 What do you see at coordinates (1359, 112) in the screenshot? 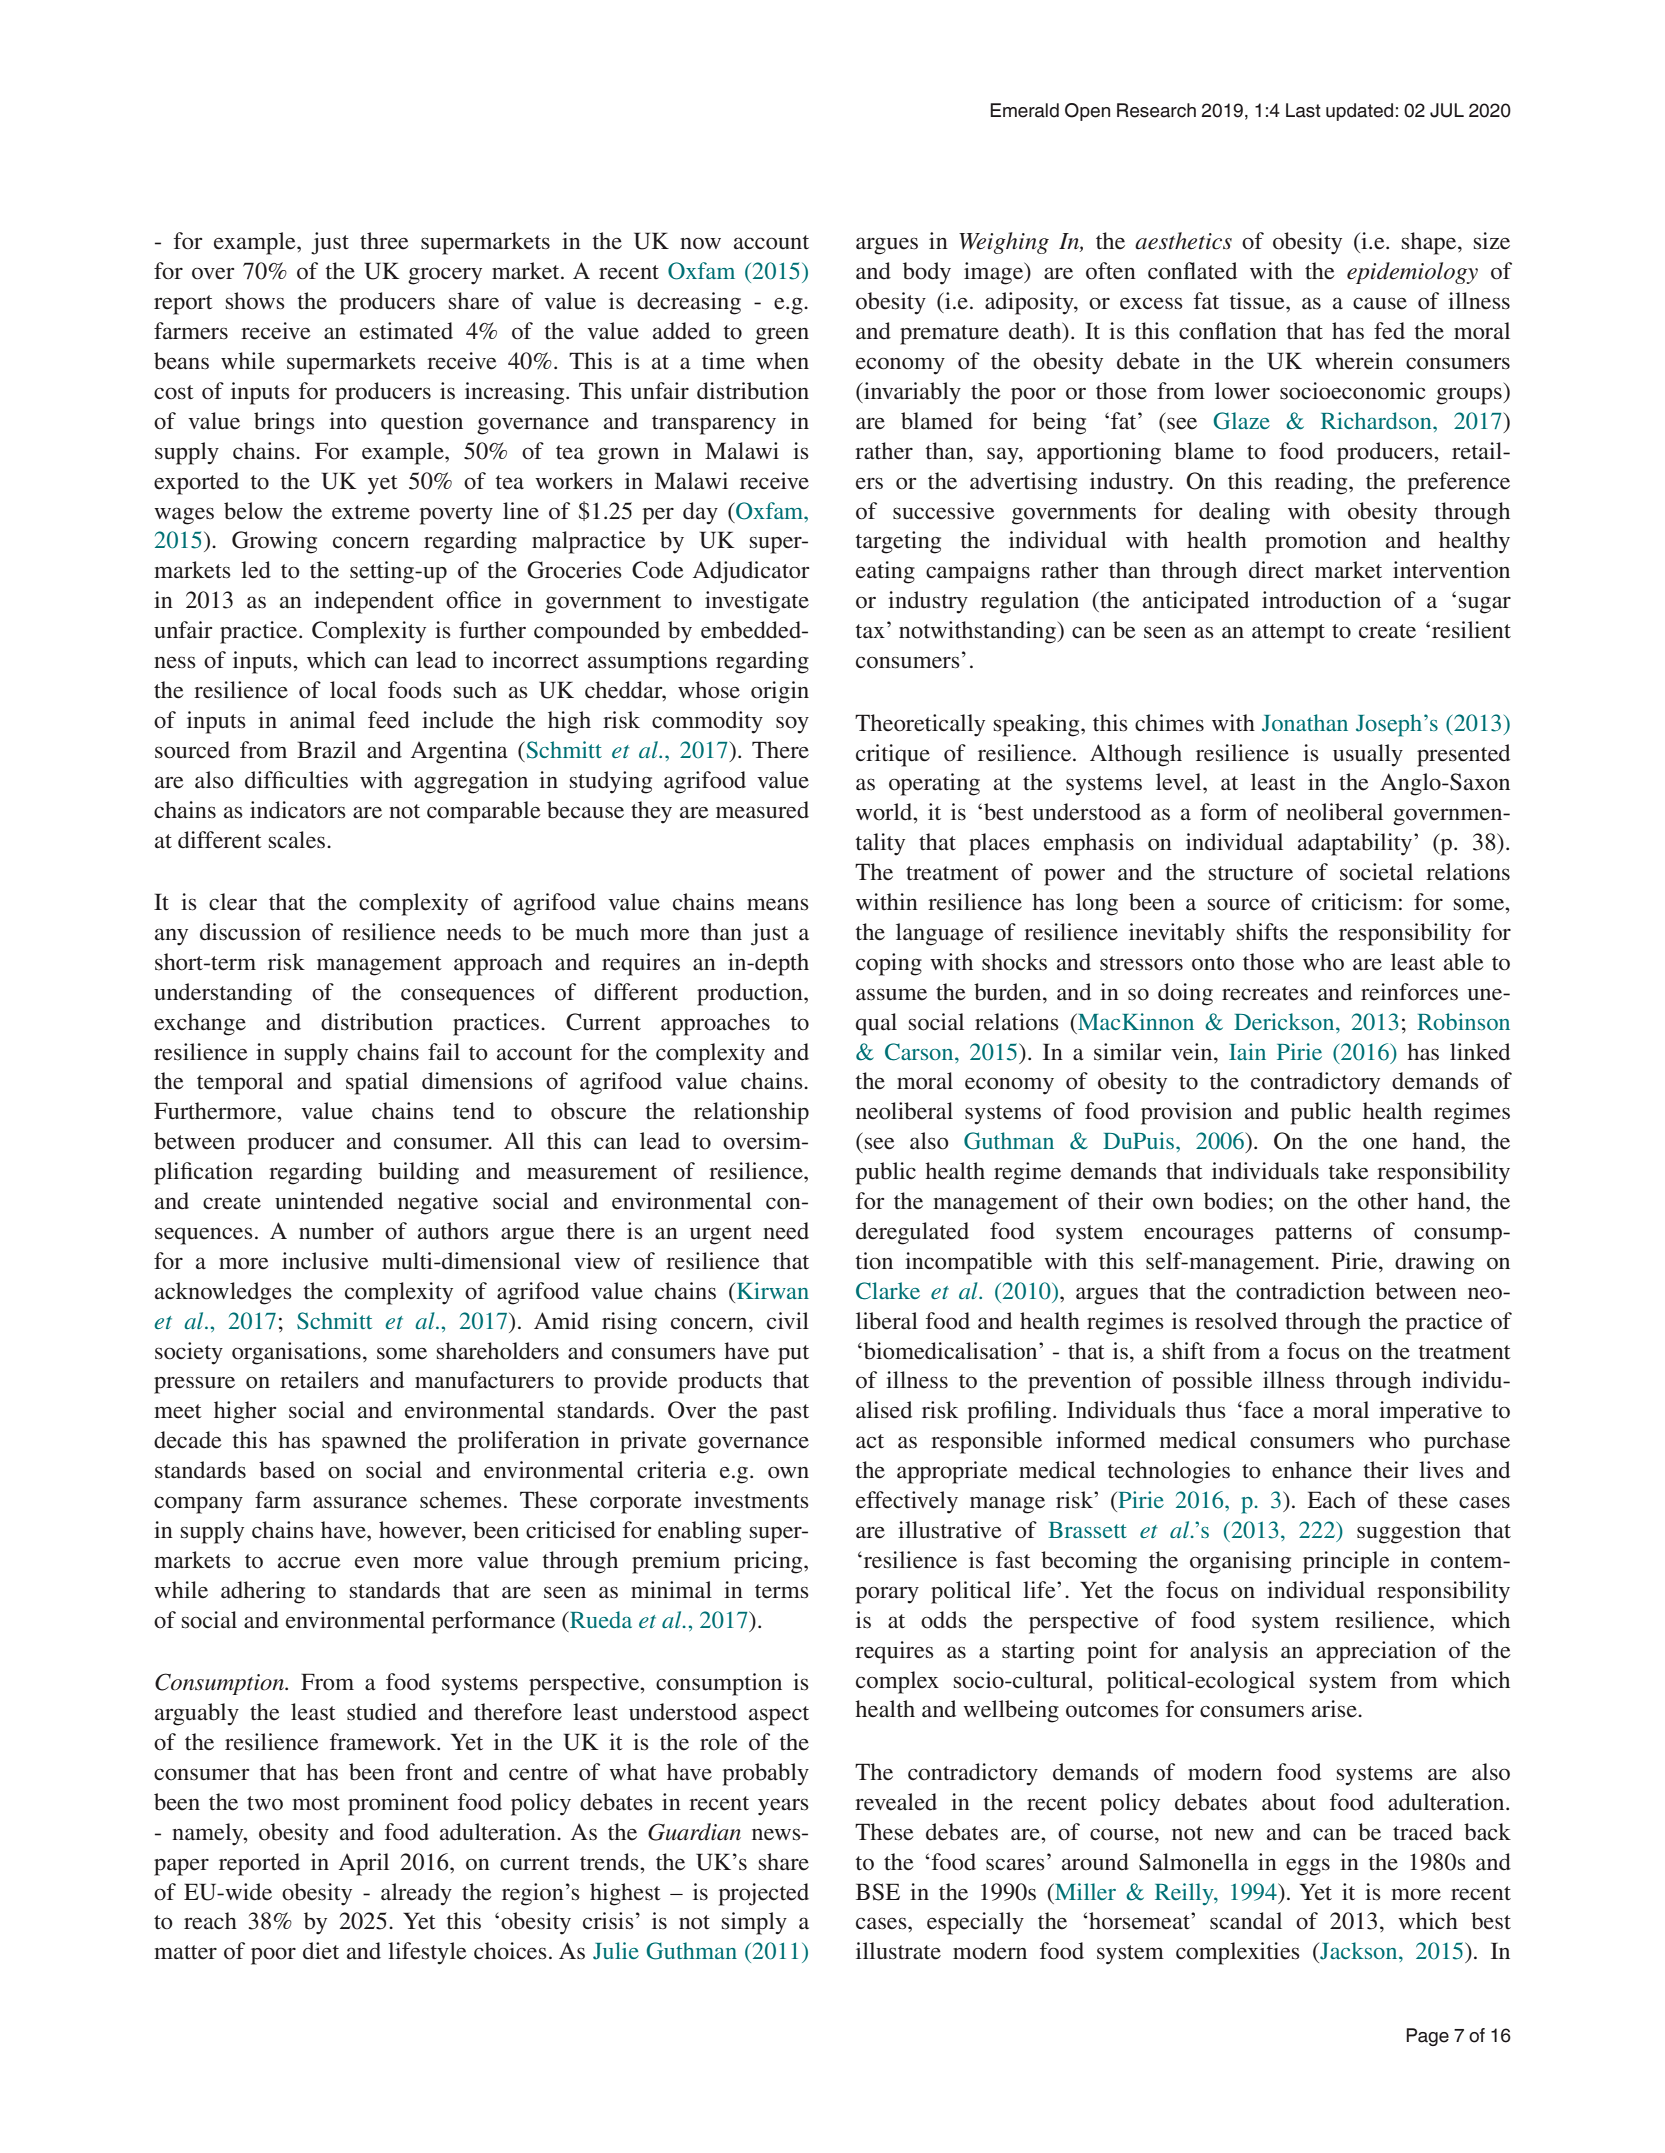
I see `updated` at bounding box center [1359, 112].
